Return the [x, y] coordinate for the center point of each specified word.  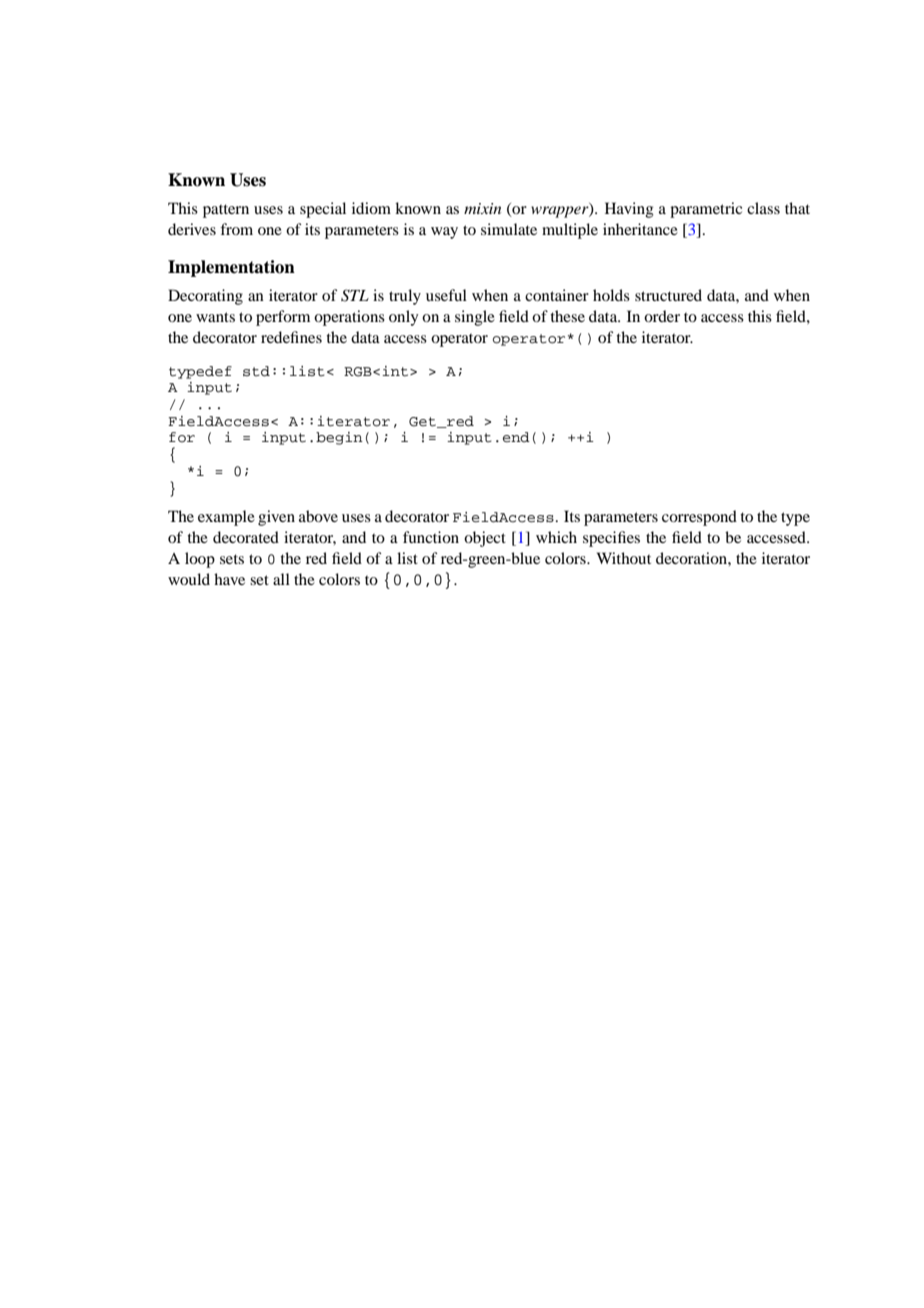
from [236, 229]
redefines [291, 337]
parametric [706, 210]
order [662, 316]
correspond [699, 518]
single [475, 318]
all [281, 579]
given [276, 518]
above [318, 516]
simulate [509, 229]
